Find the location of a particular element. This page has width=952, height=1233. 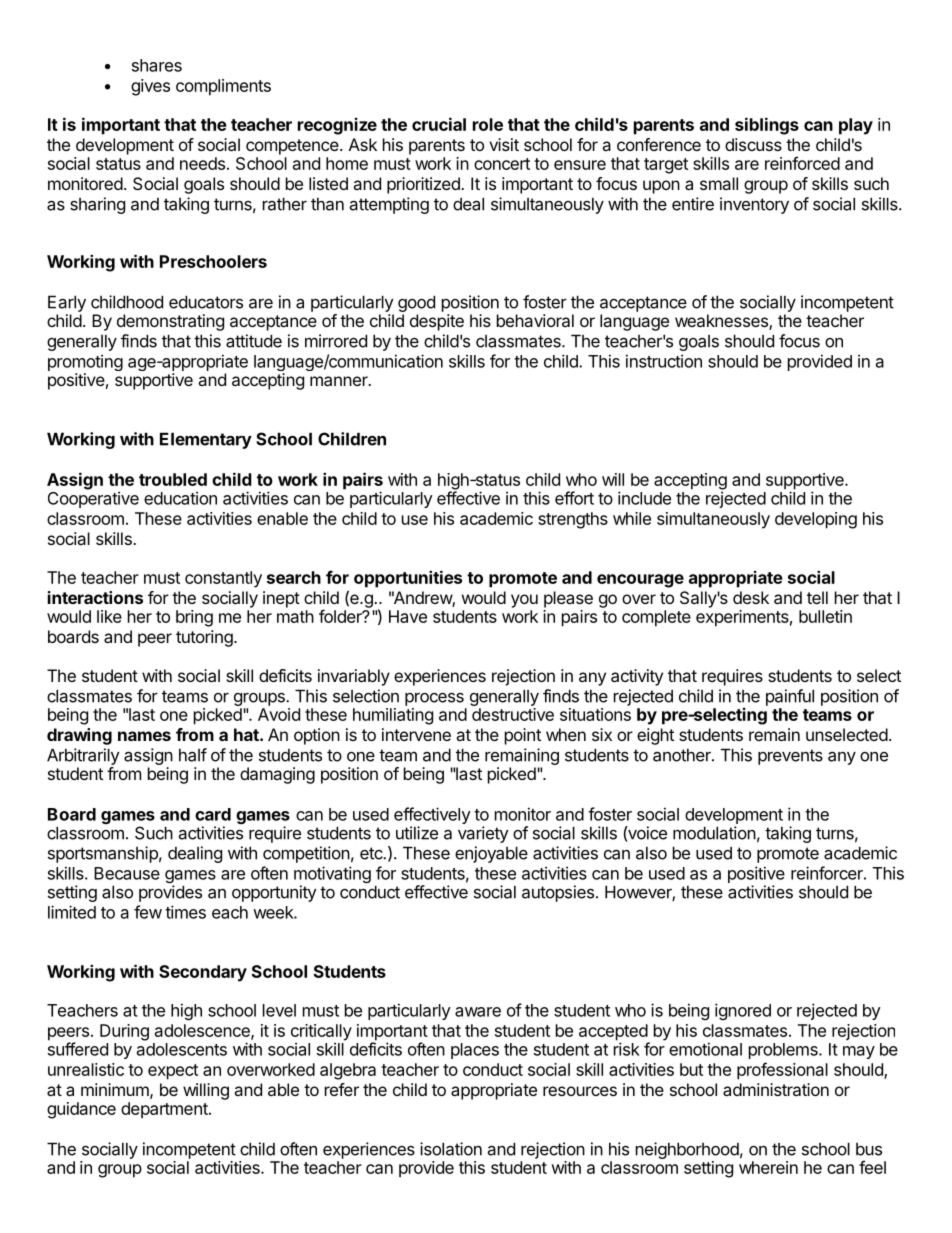

modulation is located at coordinates (714, 833).
